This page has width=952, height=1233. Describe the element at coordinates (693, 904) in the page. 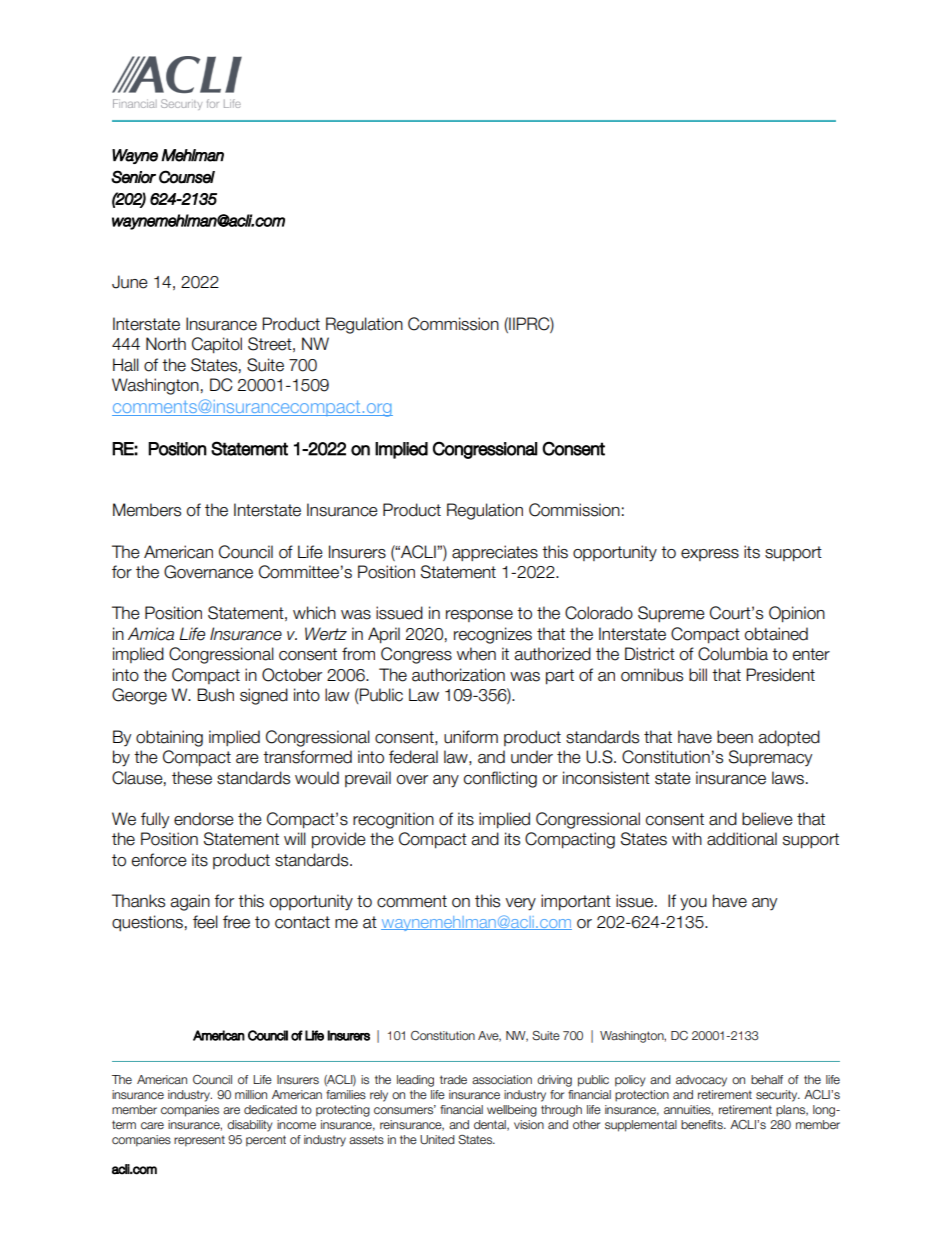

I see `you` at that location.
